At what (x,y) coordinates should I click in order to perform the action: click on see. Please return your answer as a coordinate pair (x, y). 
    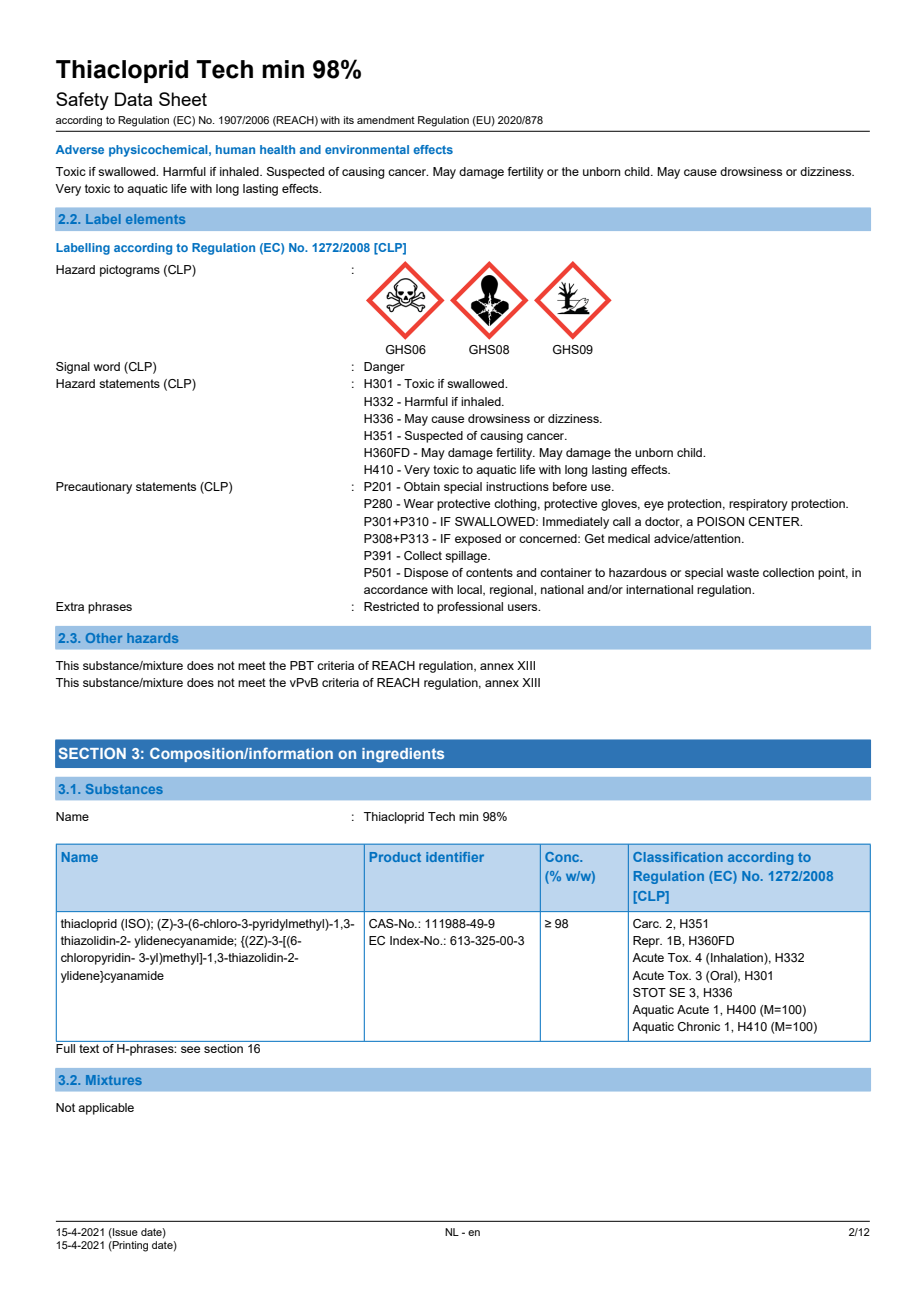
    Looking at the image, I should click on (190, 1049).
